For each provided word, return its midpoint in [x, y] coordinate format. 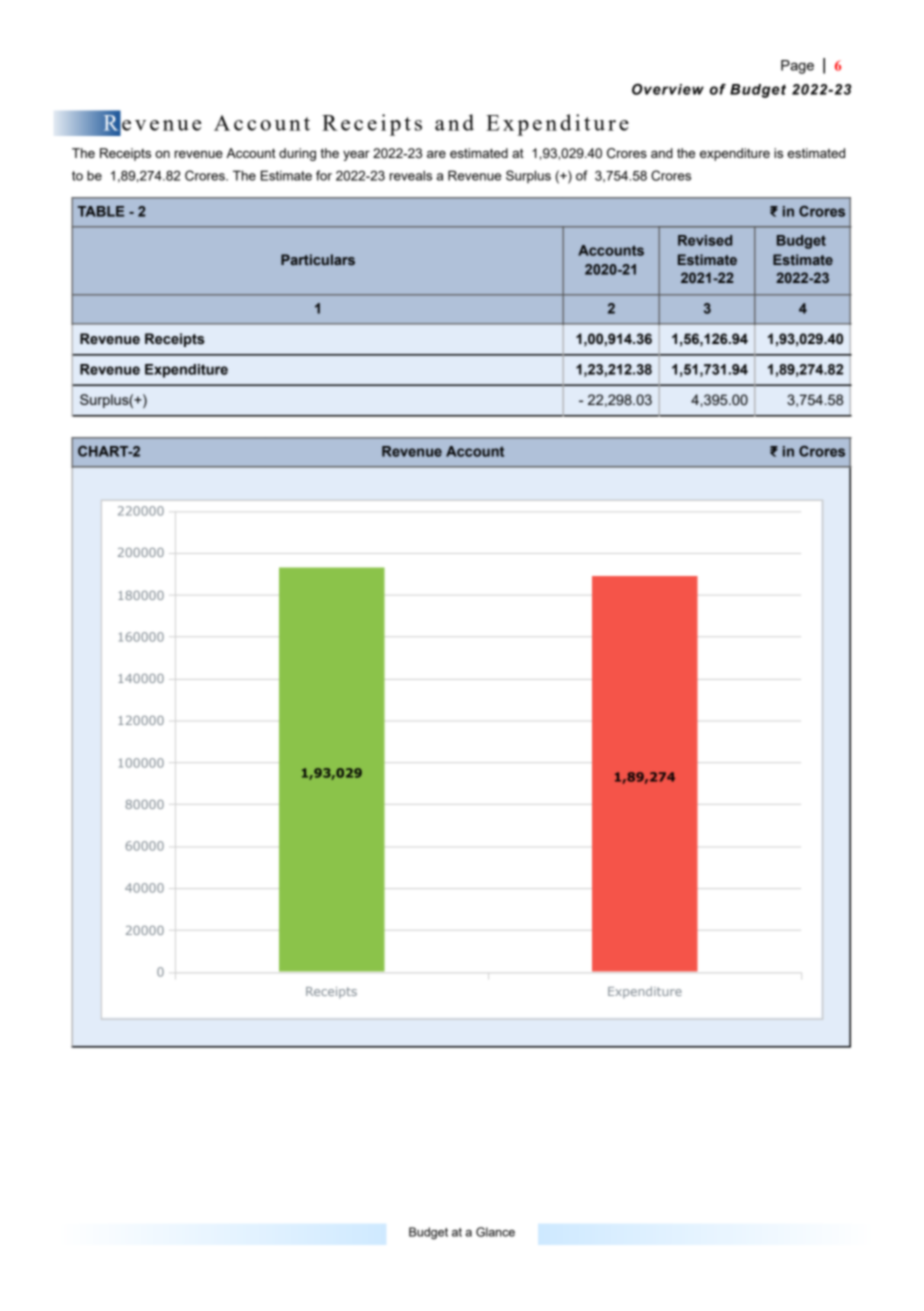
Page [797, 67]
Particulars [318, 259]
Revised [705, 240]
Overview [668, 89]
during [297, 154]
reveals [411, 175]
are [436, 154]
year [356, 156]
